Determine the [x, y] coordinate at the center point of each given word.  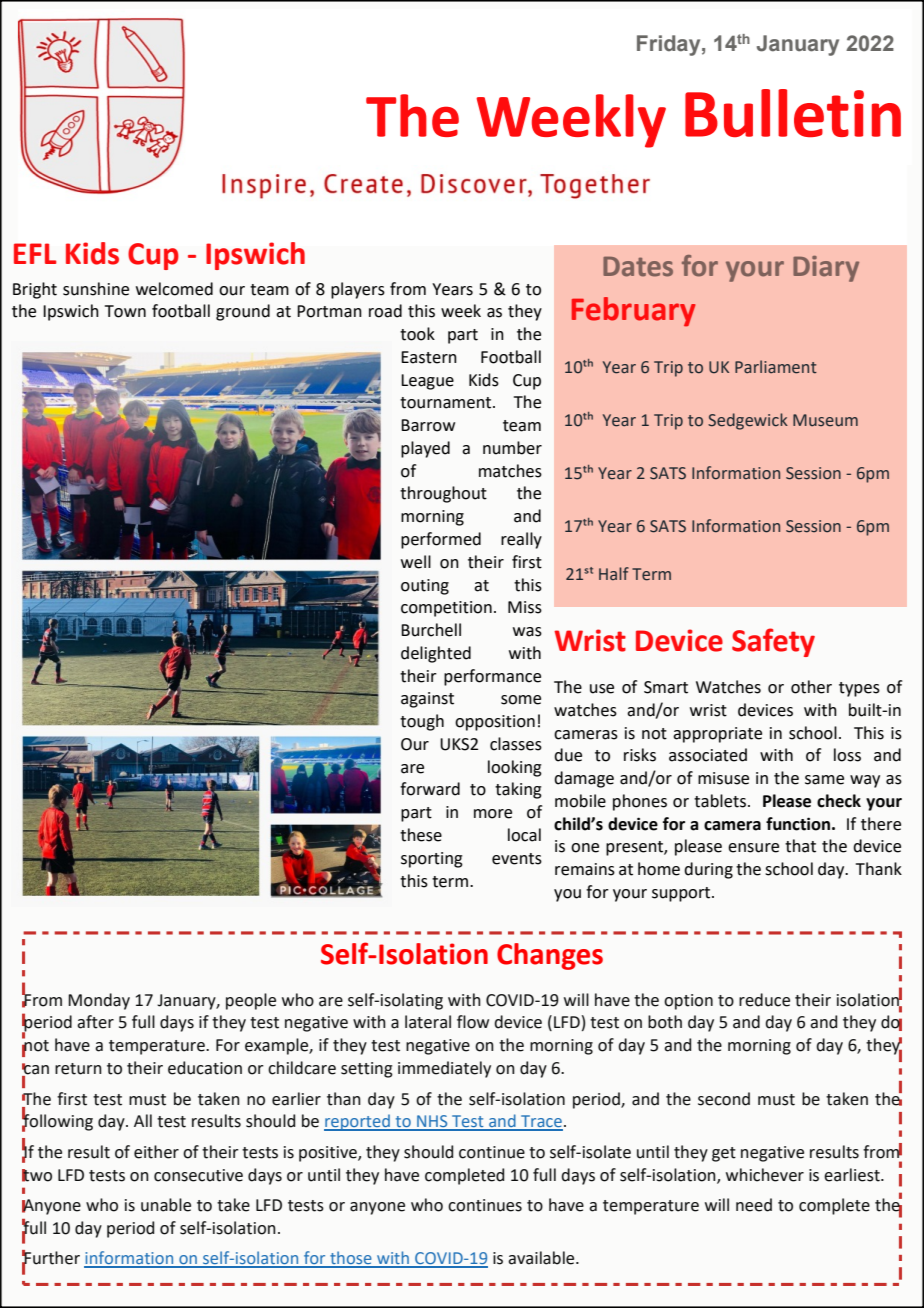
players [358, 290]
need [754, 1205]
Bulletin [793, 113]
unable [166, 1205]
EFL [35, 253]
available [542, 1258]
